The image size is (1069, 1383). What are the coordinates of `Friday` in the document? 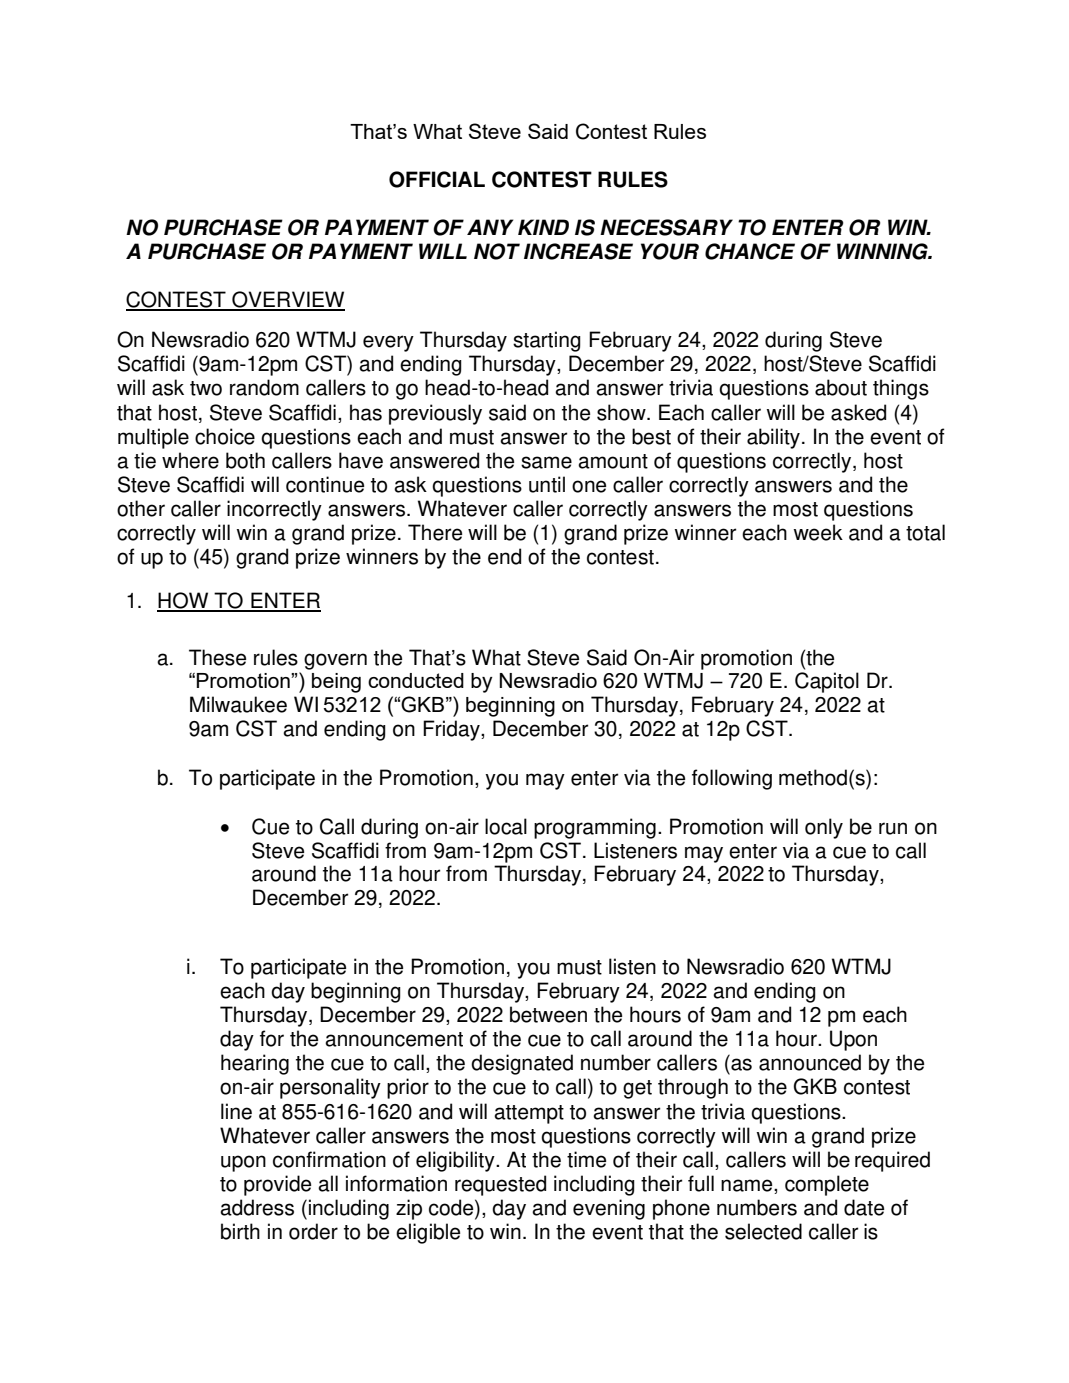 It's located at (452, 730).
